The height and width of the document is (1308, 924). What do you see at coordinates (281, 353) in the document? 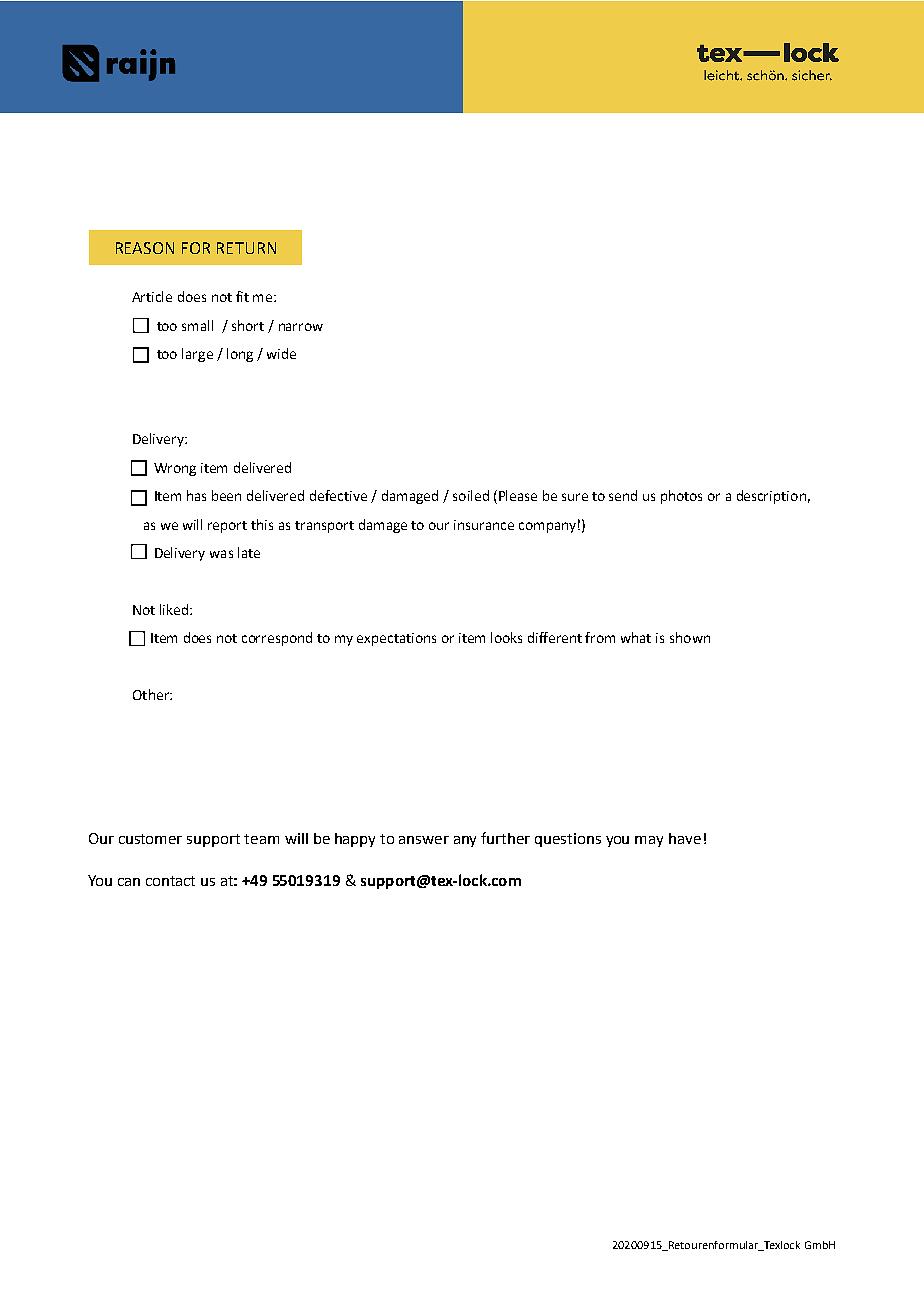
I see `wide` at bounding box center [281, 353].
